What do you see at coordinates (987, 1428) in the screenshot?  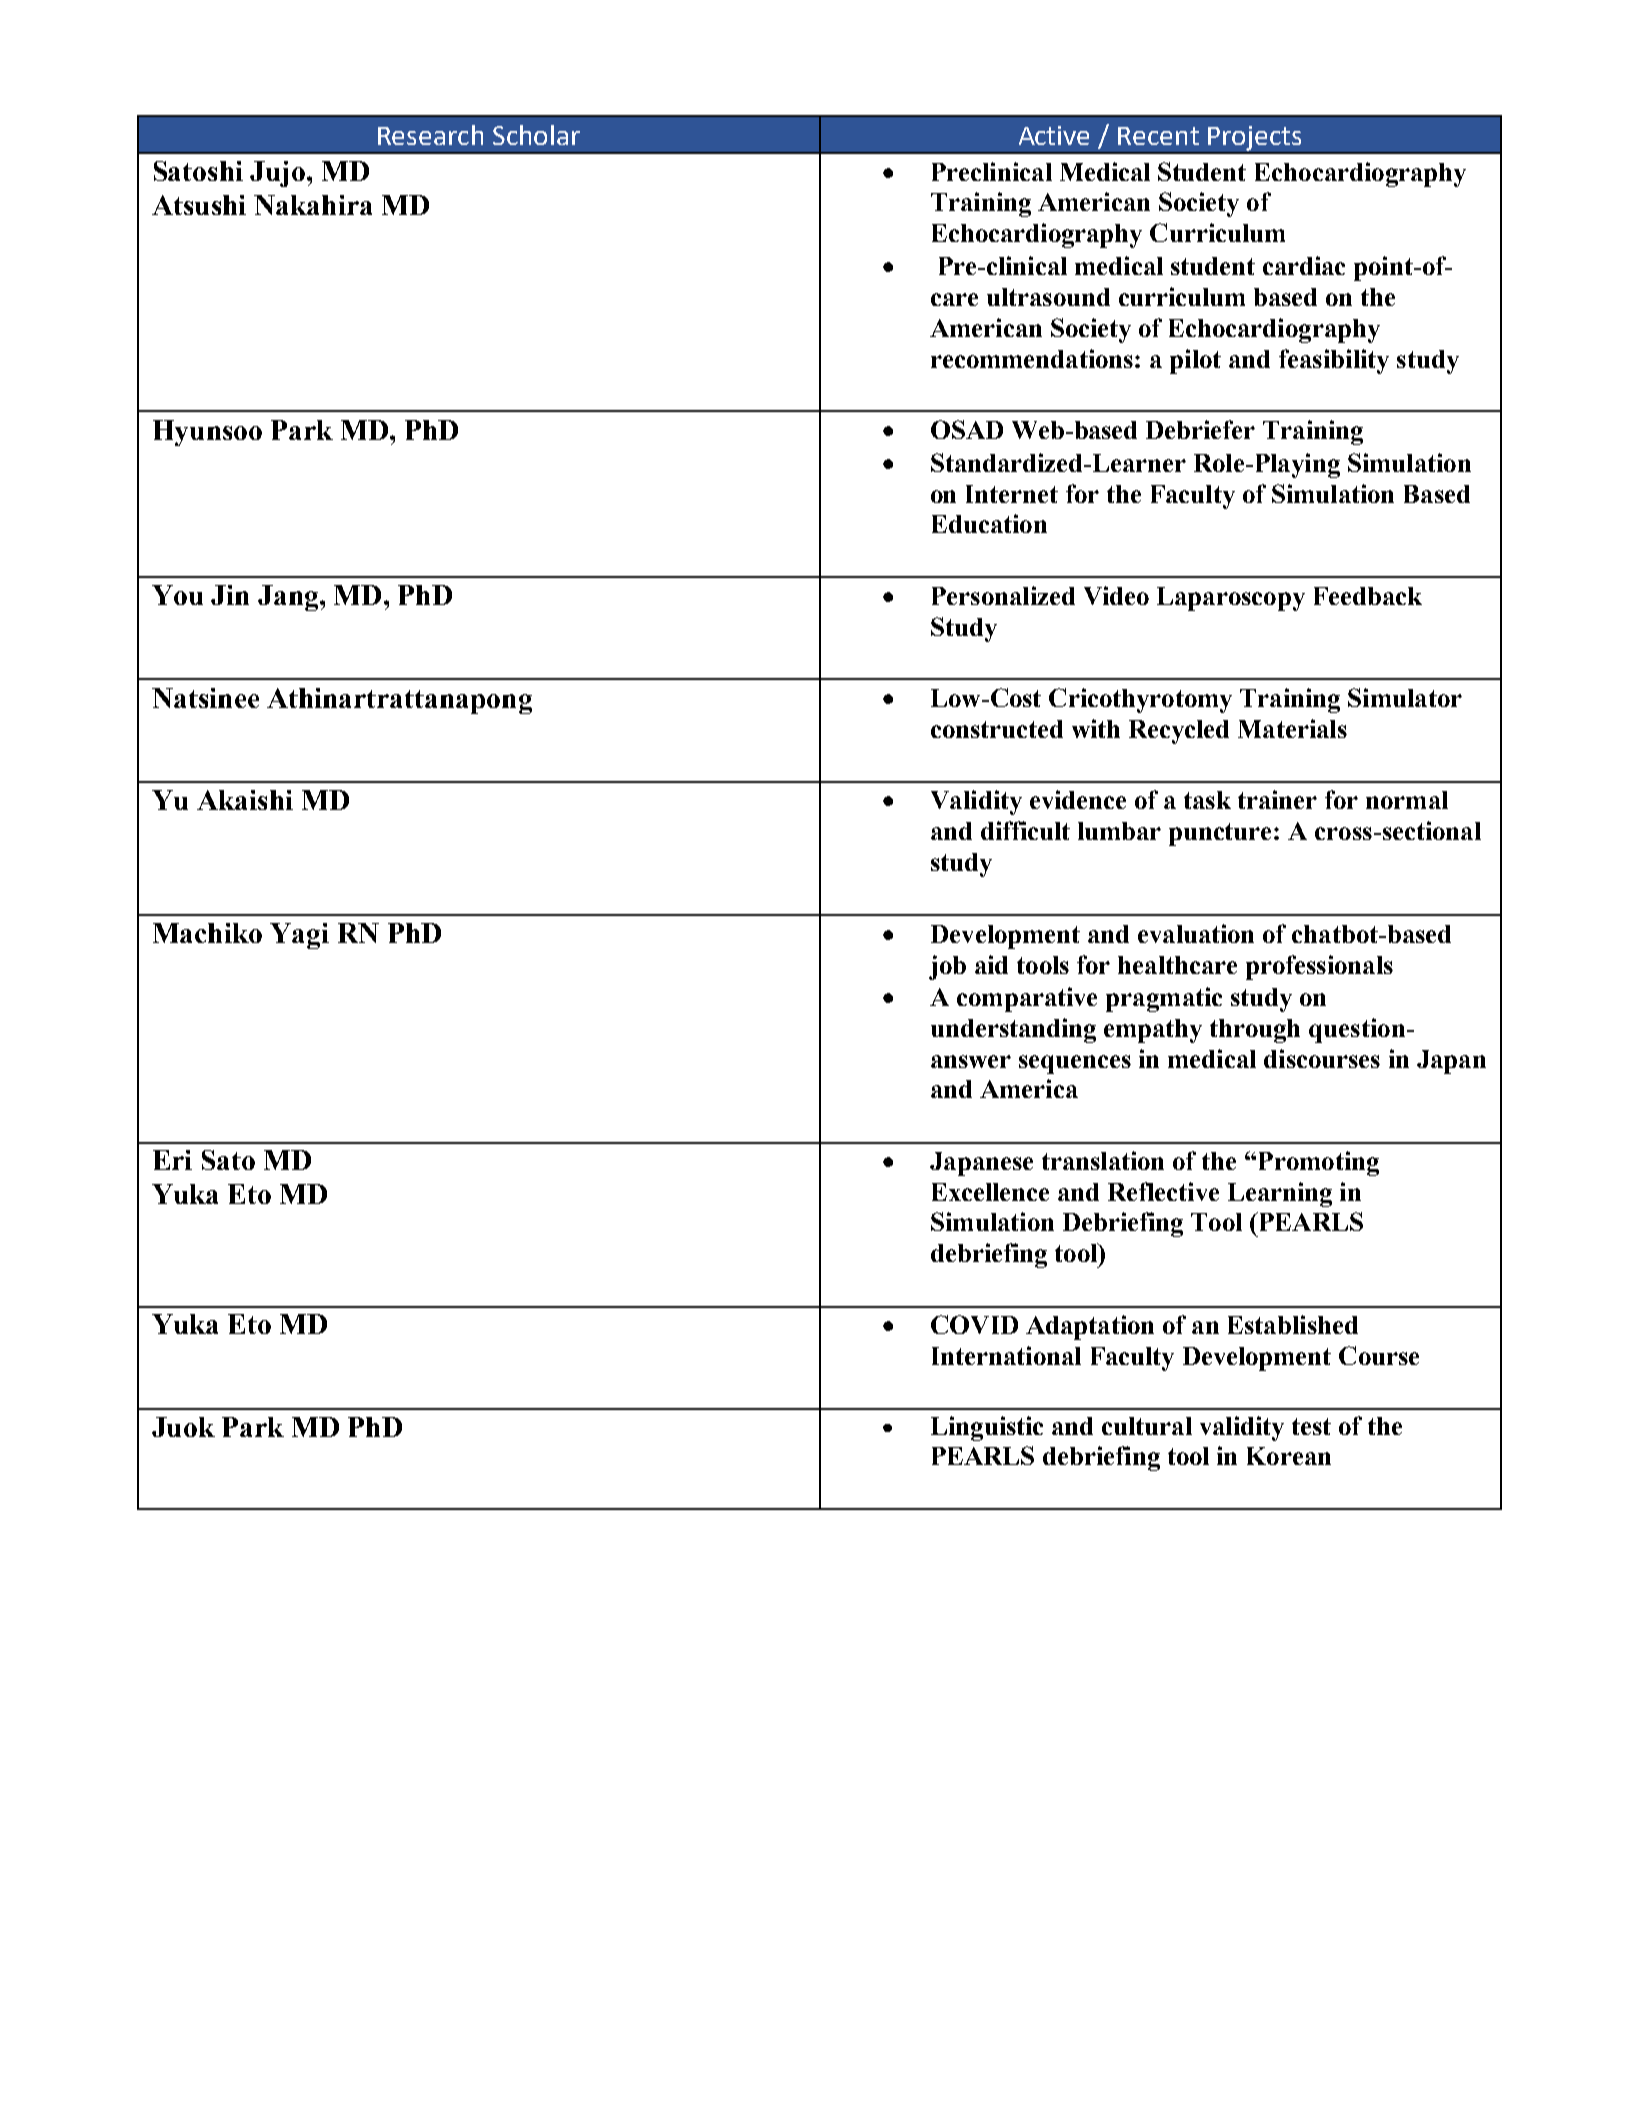 I see `Linguistic` at bounding box center [987, 1428].
